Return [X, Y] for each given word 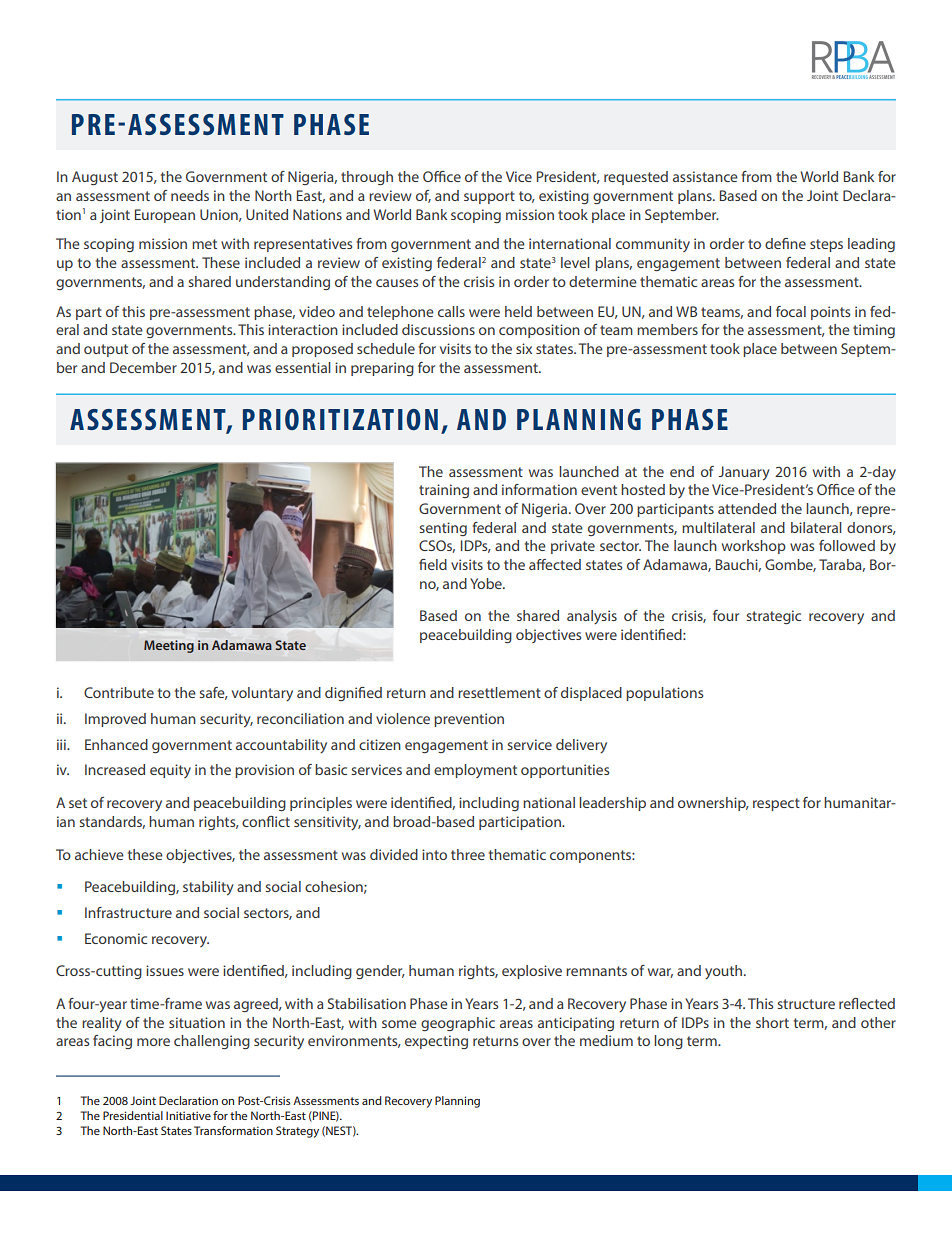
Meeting [169, 646]
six [524, 348]
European [165, 216]
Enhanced [116, 744]
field [433, 564]
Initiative [188, 1115]
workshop [754, 547]
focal [791, 311]
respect [776, 804]
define [785, 243]
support [489, 197]
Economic [116, 938]
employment [475, 771]
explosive [532, 972]
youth [725, 972]
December [143, 367]
